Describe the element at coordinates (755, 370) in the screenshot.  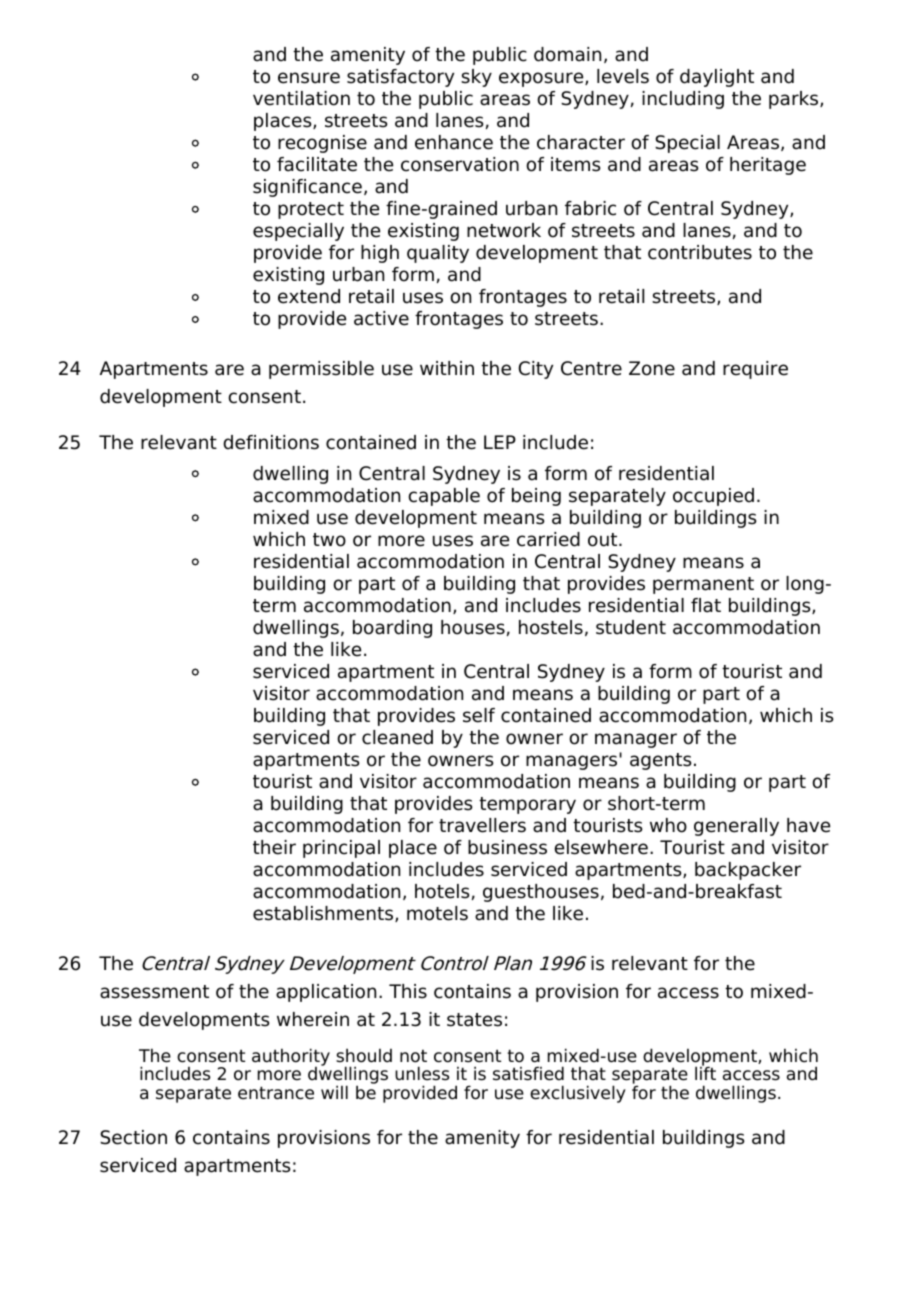
I see `require` at that location.
